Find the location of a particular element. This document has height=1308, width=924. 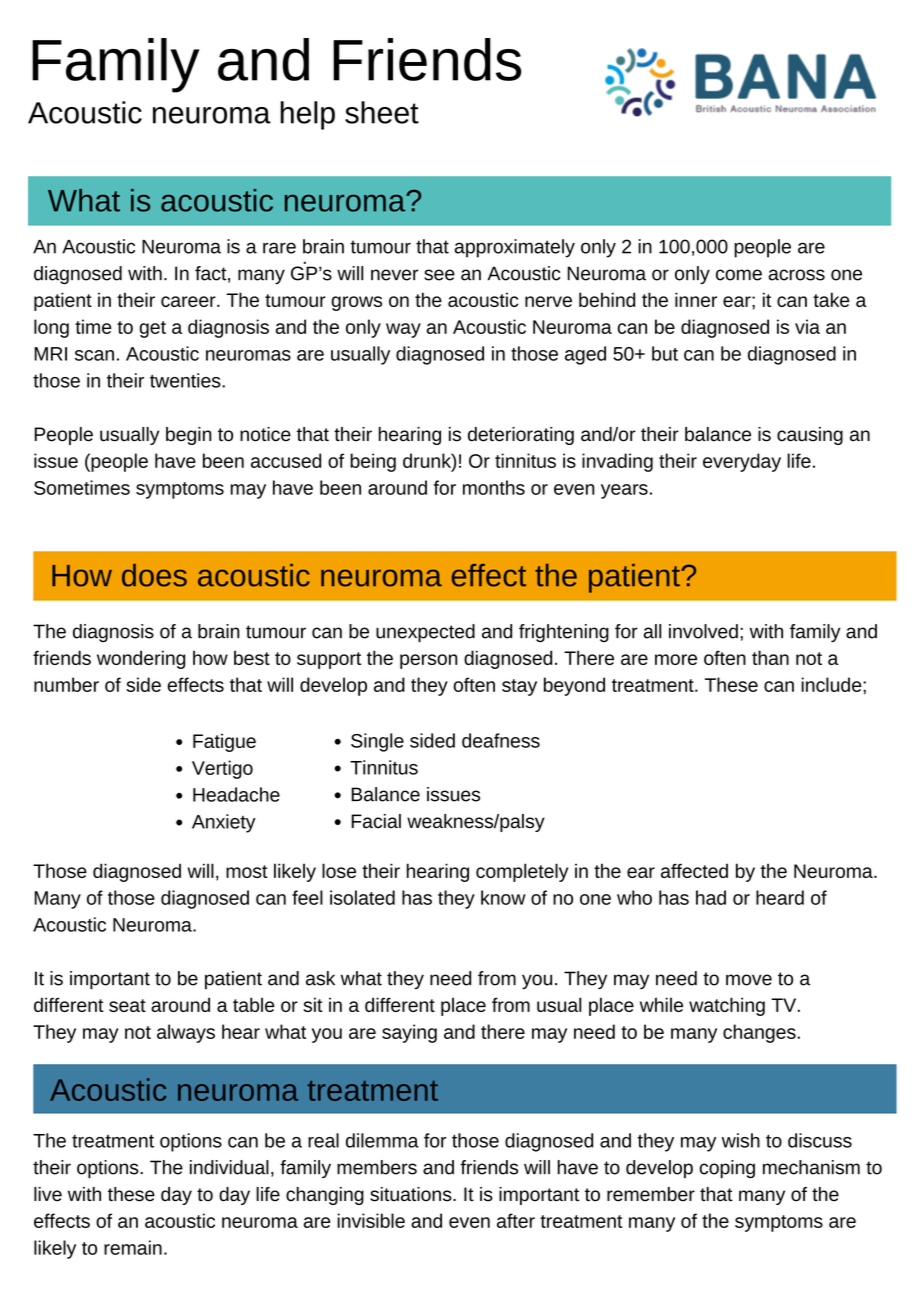

remain is located at coordinates (133, 1247).
